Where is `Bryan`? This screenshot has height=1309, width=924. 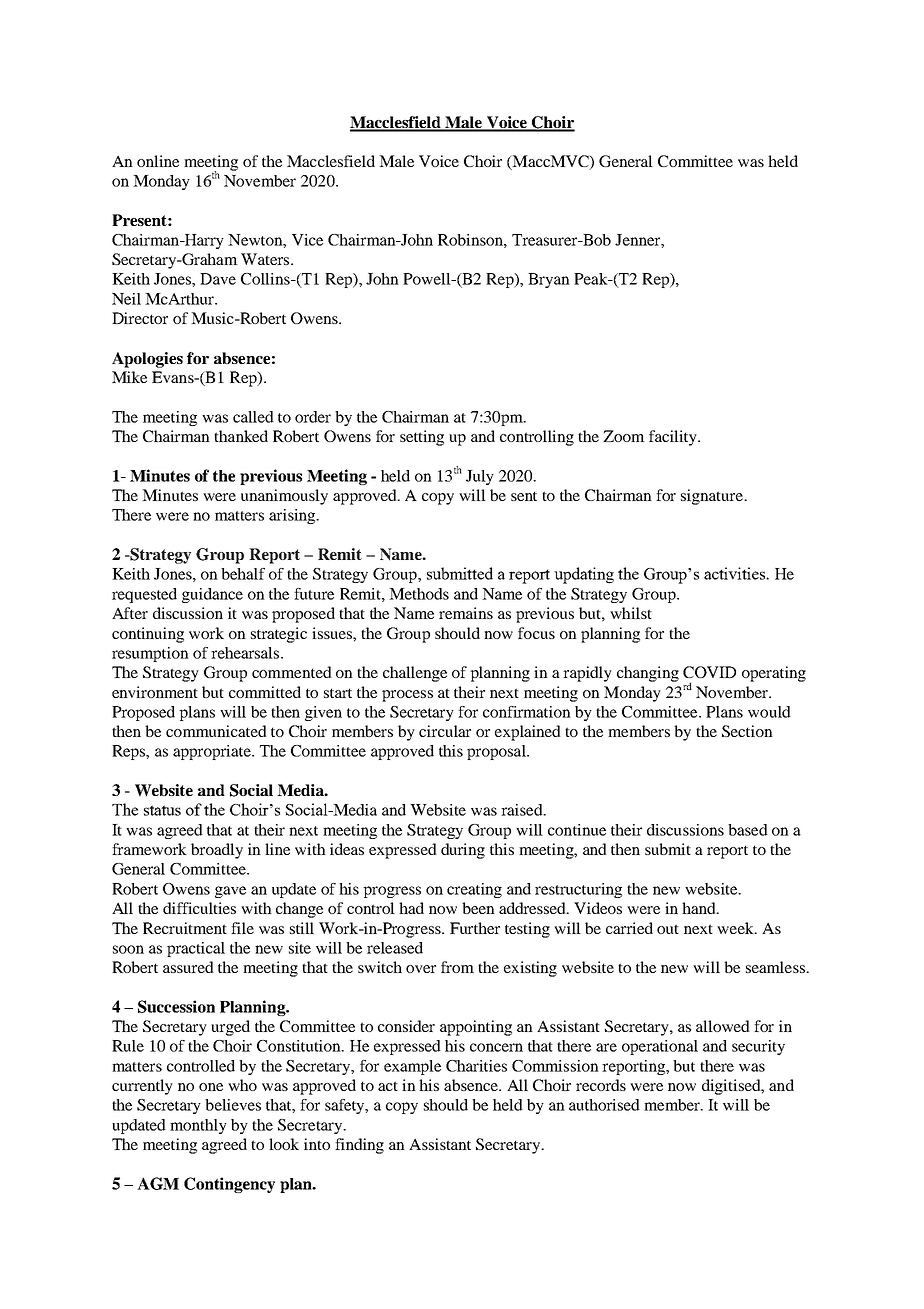 Bryan is located at coordinates (549, 280).
